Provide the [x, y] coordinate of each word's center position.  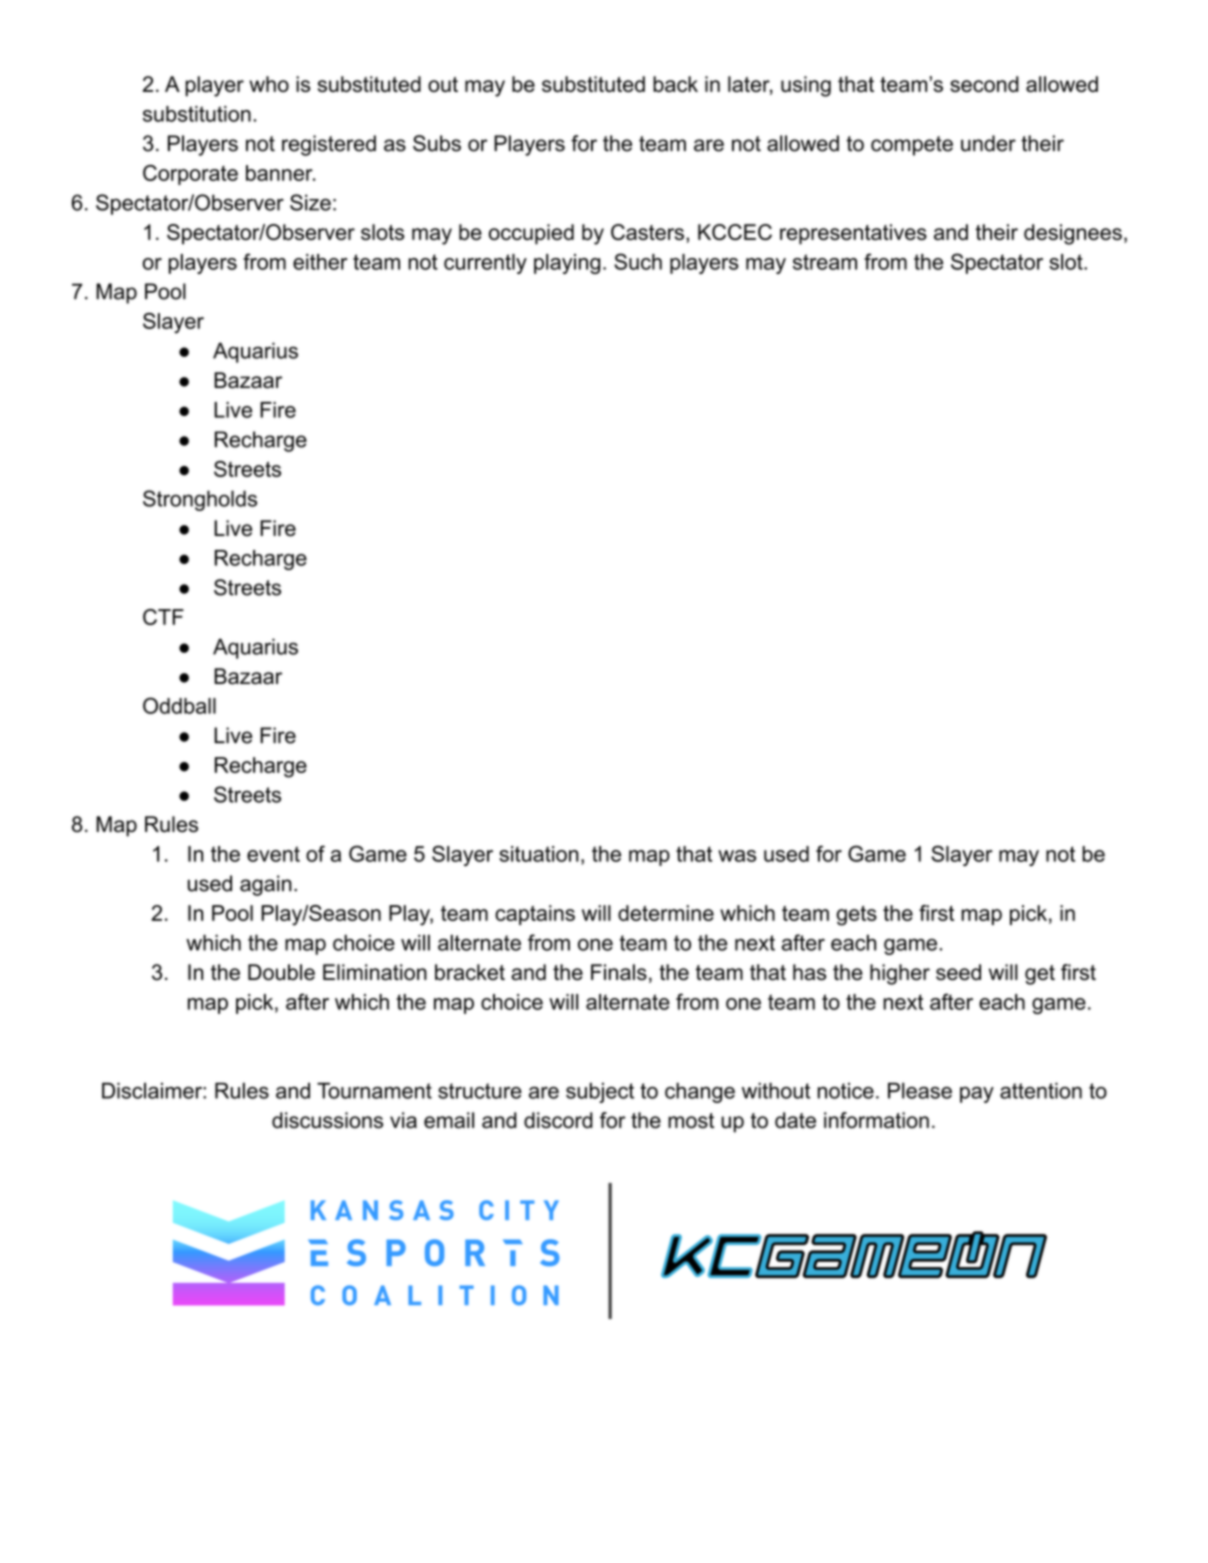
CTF [163, 617]
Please [920, 1090]
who [269, 84]
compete [912, 146]
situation [539, 854]
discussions [327, 1120]
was [737, 856]
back [675, 84]
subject [600, 1092]
